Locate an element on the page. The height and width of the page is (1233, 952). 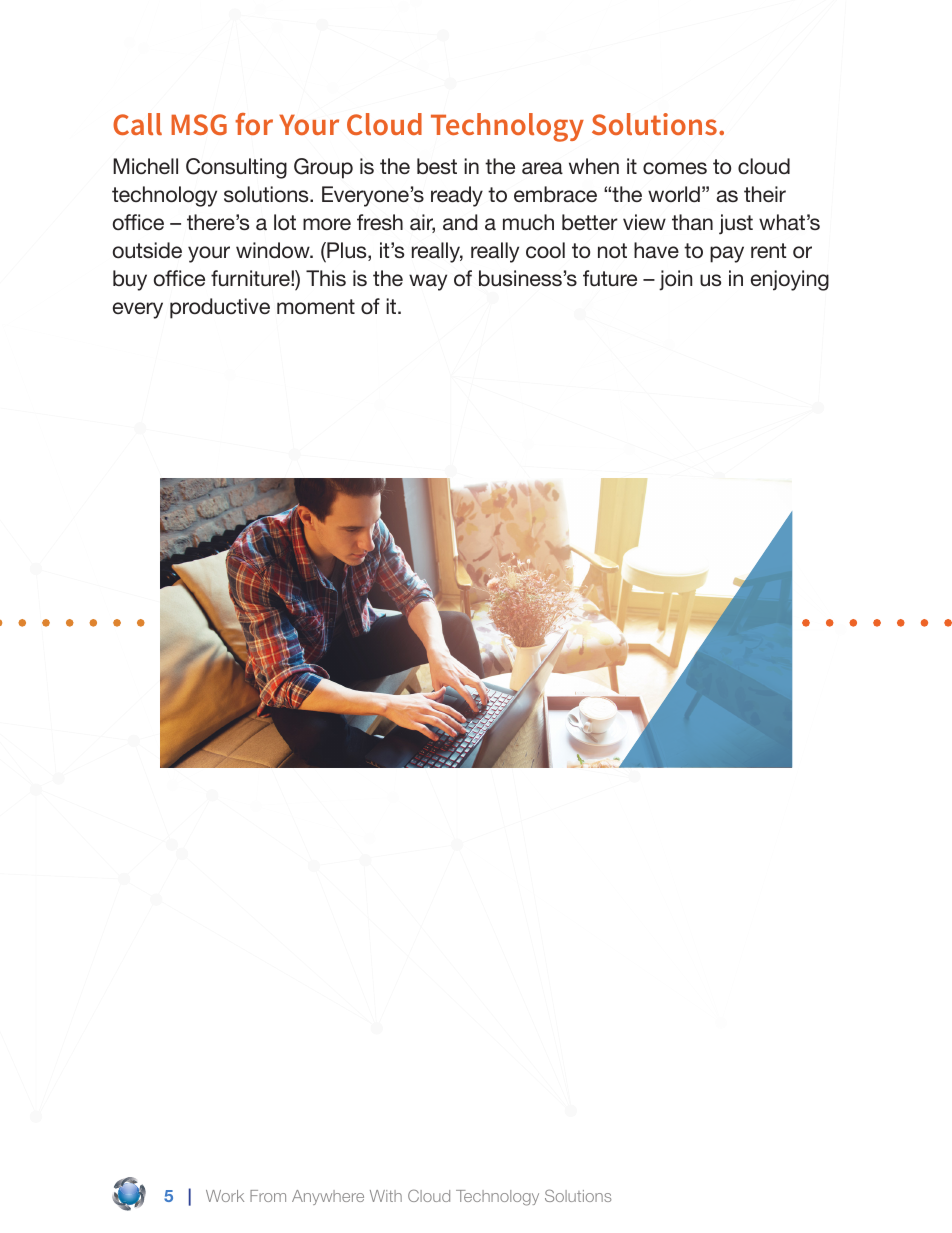
Consulting is located at coordinates (236, 168).
